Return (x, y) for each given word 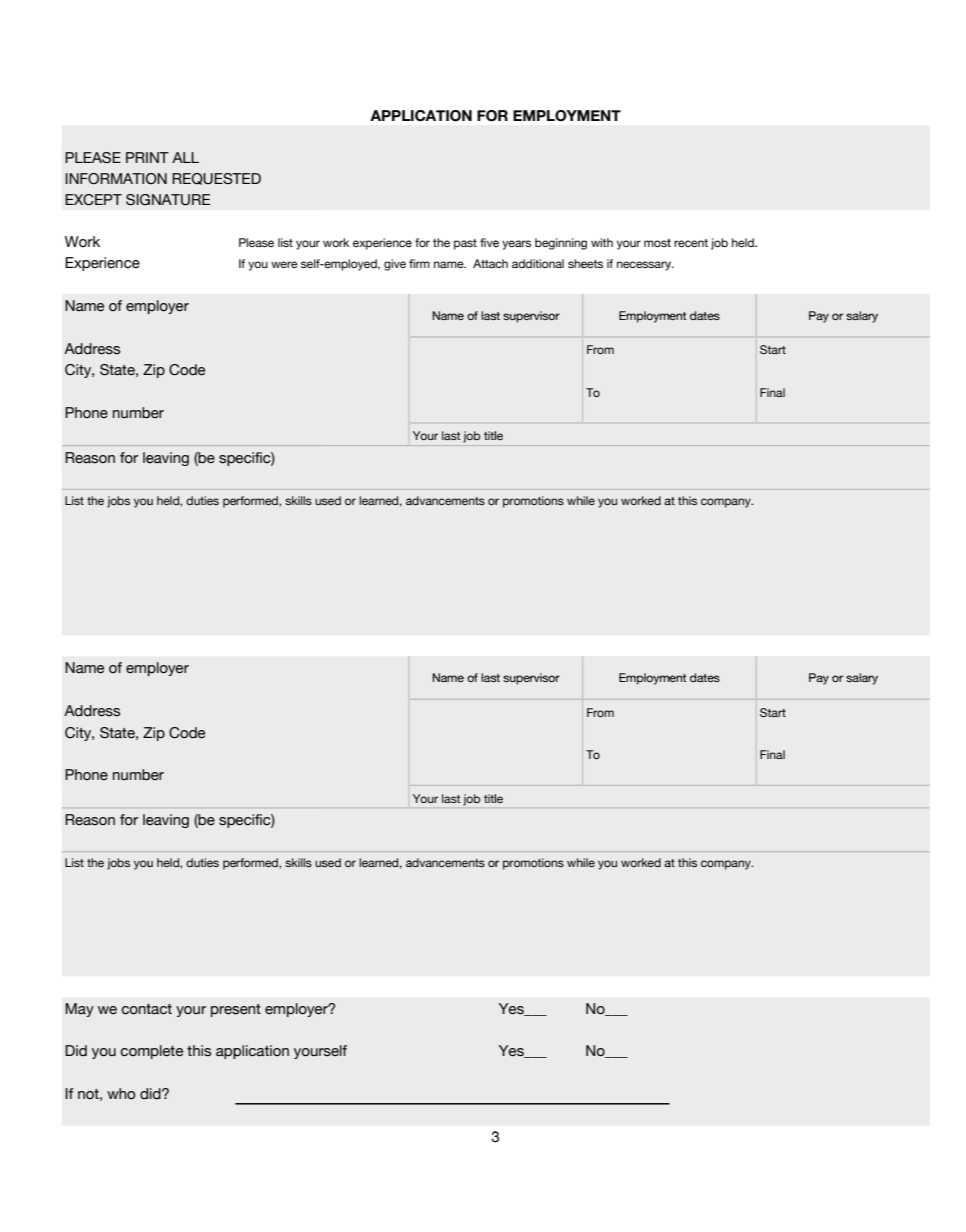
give (395, 265)
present (236, 1010)
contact (146, 1009)
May (79, 1010)
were (284, 264)
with (602, 242)
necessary (645, 266)
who (121, 1094)
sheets (585, 263)
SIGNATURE (168, 200)
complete (151, 1052)
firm (419, 263)
